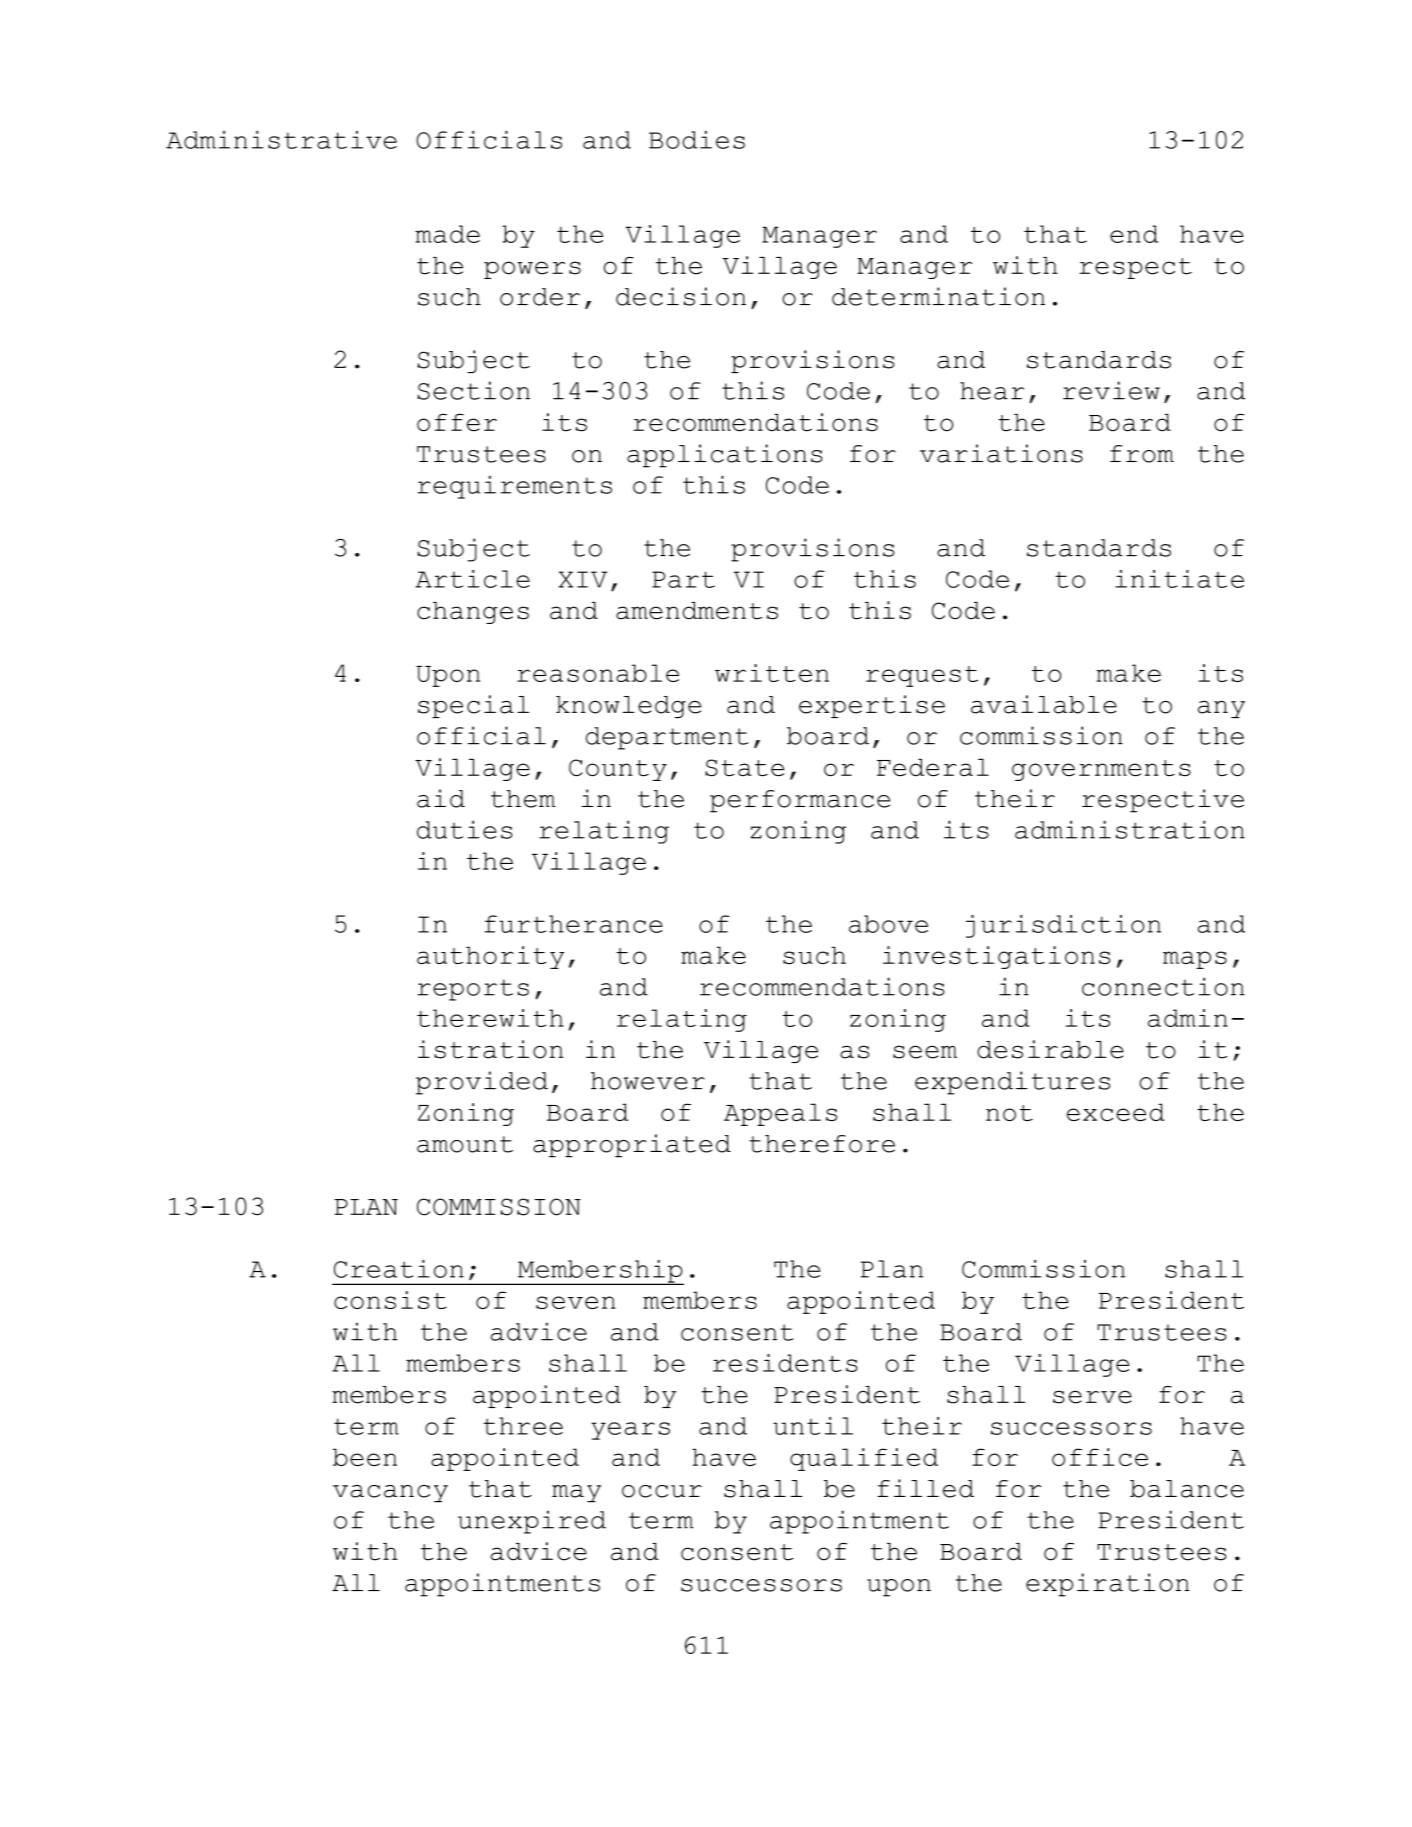 Image resolution: width=1412 pixels, height=1827 pixels. What do you see at coordinates (1179, 579) in the document?
I see `initiate` at bounding box center [1179, 579].
